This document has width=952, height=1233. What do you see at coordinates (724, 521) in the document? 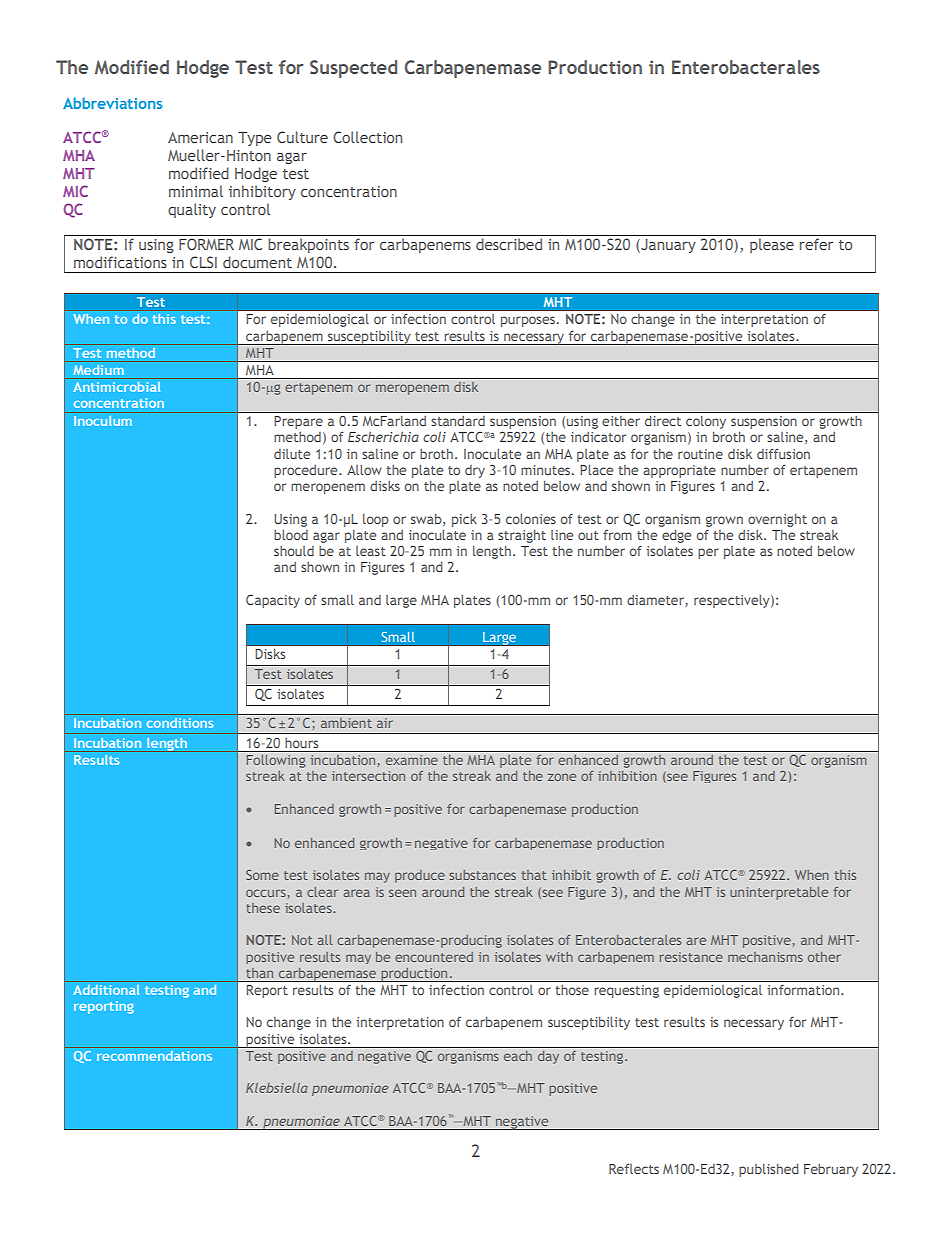
I see `grown` at bounding box center [724, 521].
